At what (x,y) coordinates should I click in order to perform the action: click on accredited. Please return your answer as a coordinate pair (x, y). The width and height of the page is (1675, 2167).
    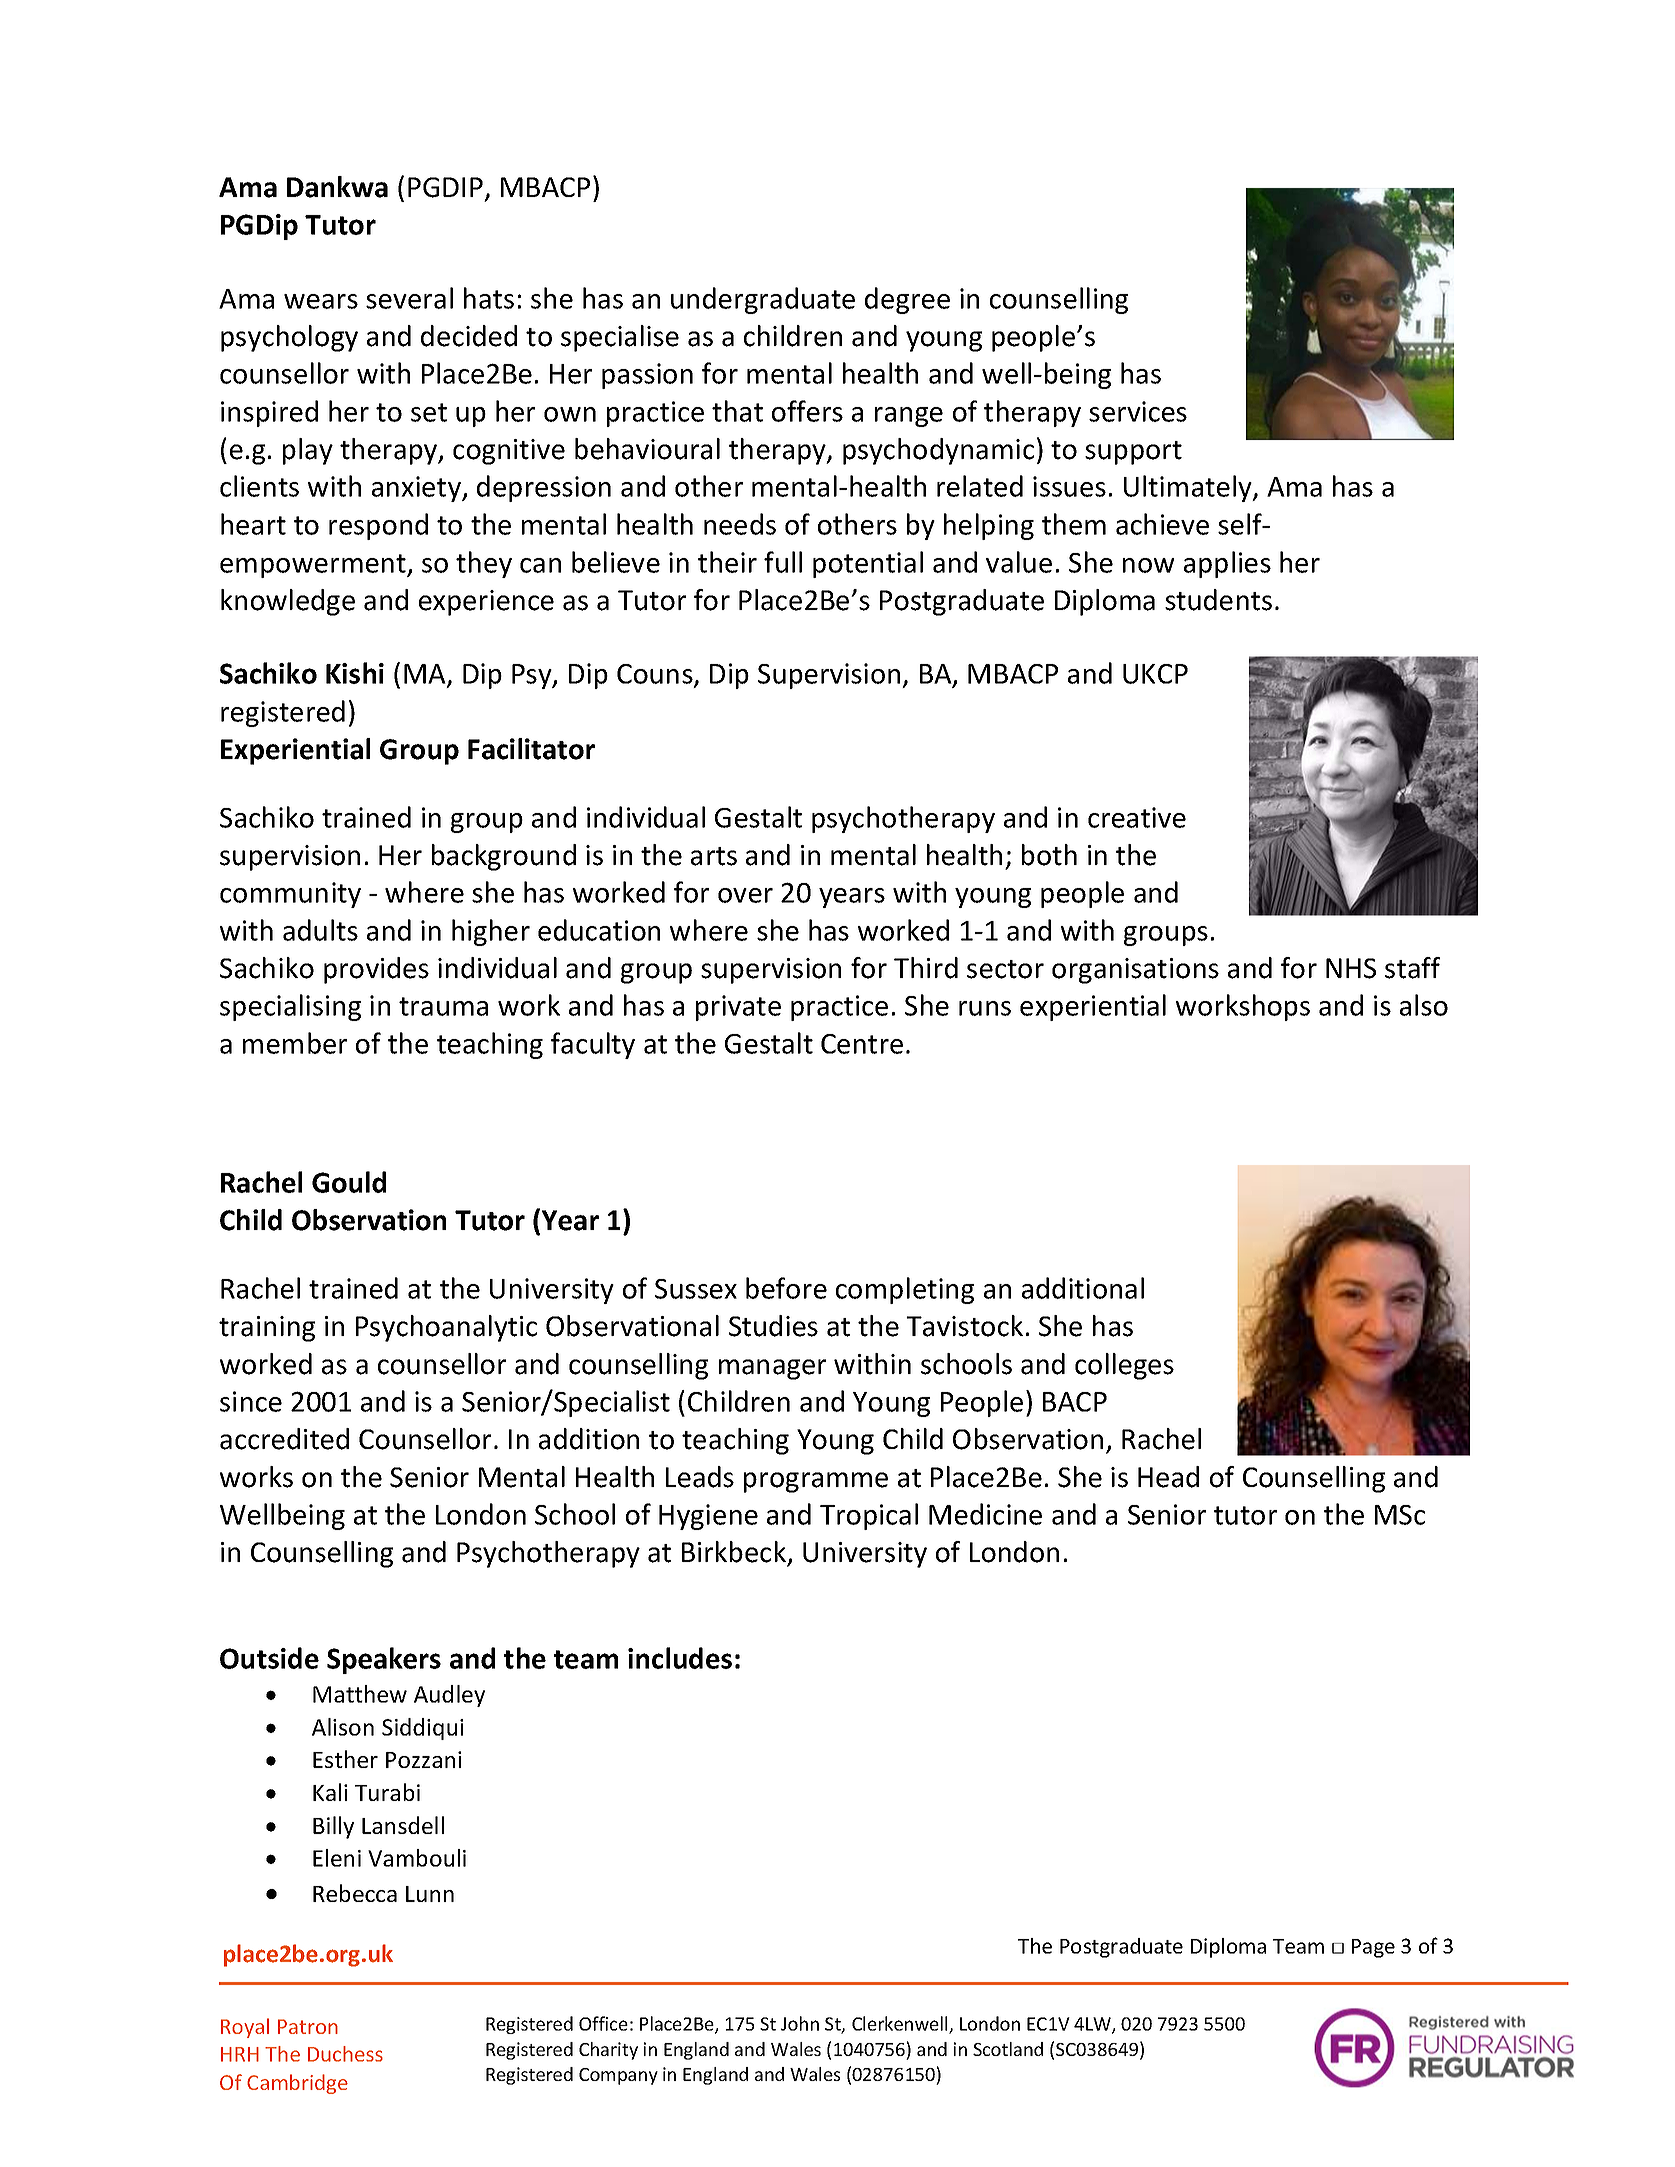
    Looking at the image, I should click on (284, 1439).
